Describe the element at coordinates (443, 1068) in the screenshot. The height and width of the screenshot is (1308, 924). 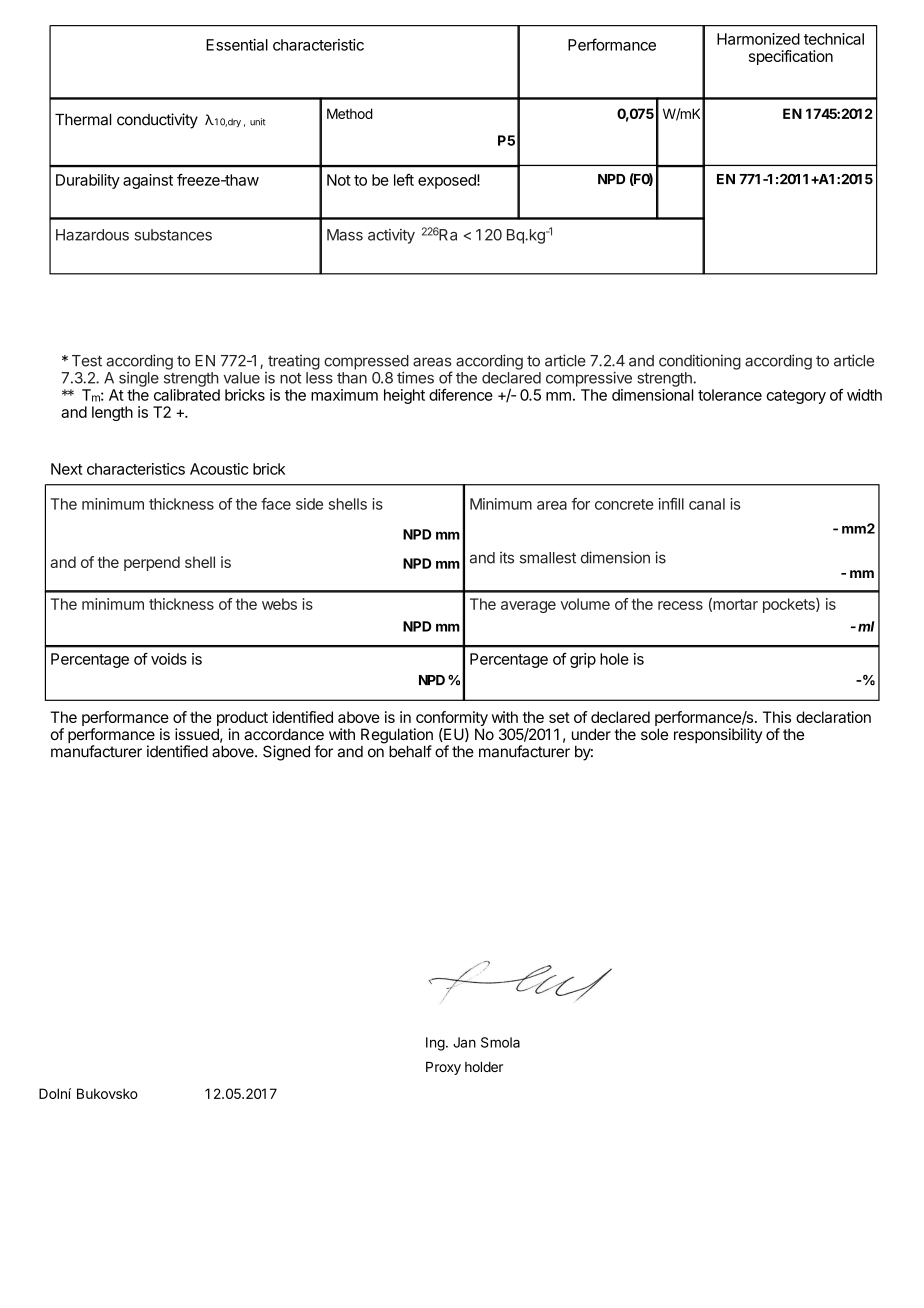
I see `Proxy` at that location.
